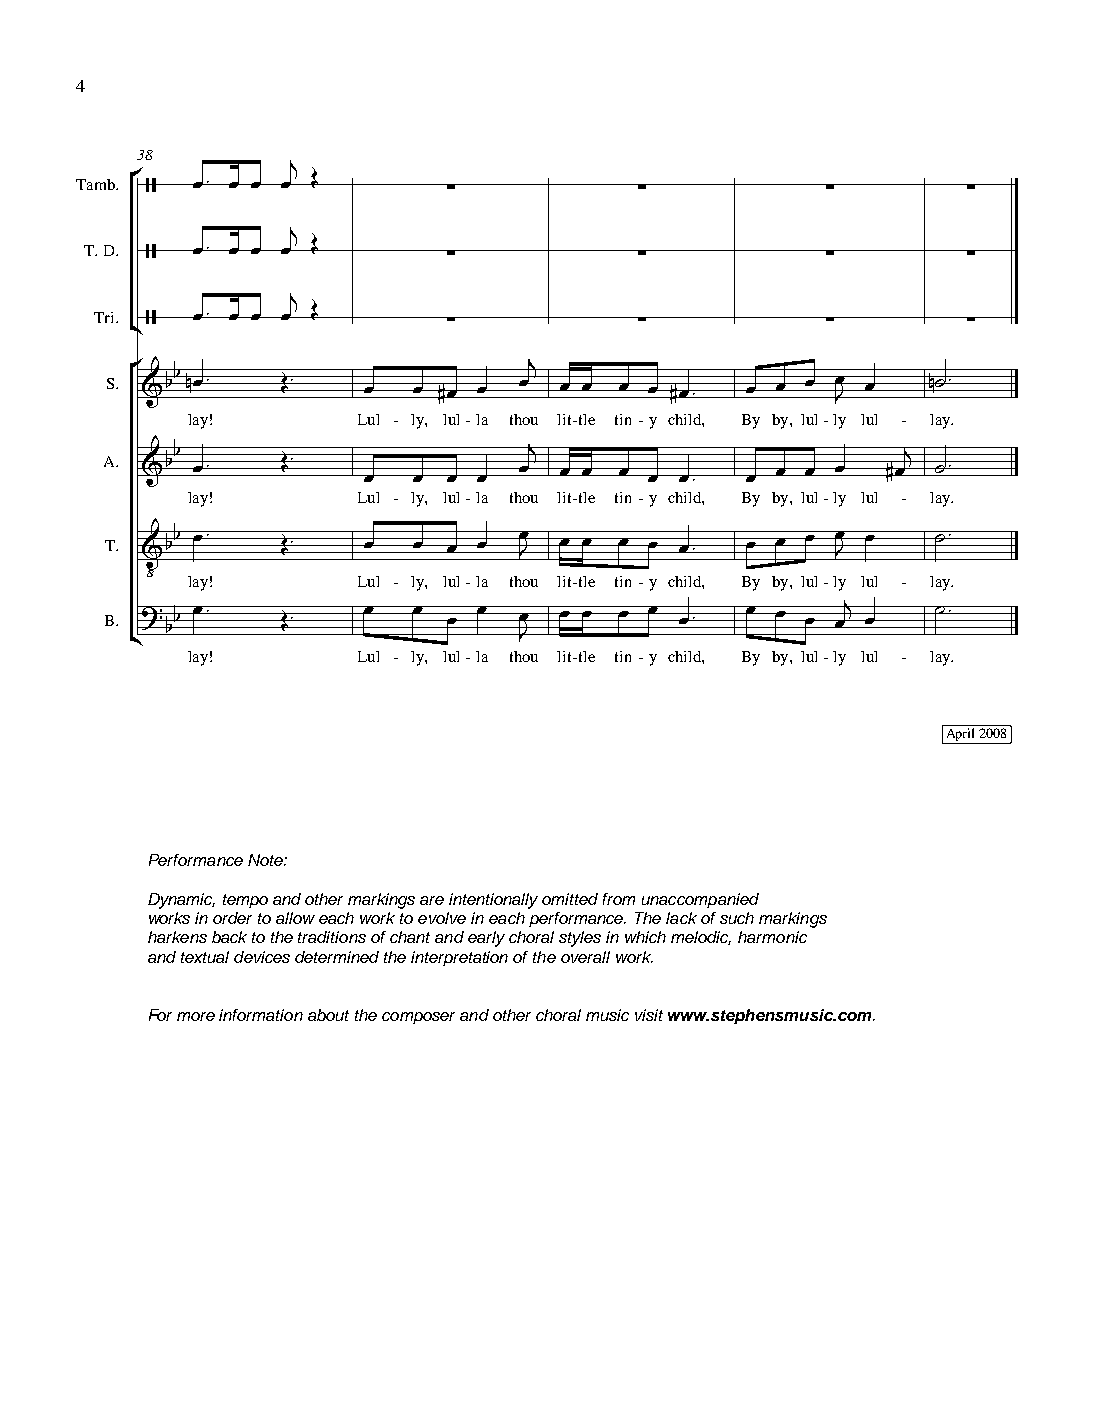 The width and height of the screenshot is (1094, 1415). What do you see at coordinates (700, 900) in the screenshot?
I see `unaccompanied` at bounding box center [700, 900].
